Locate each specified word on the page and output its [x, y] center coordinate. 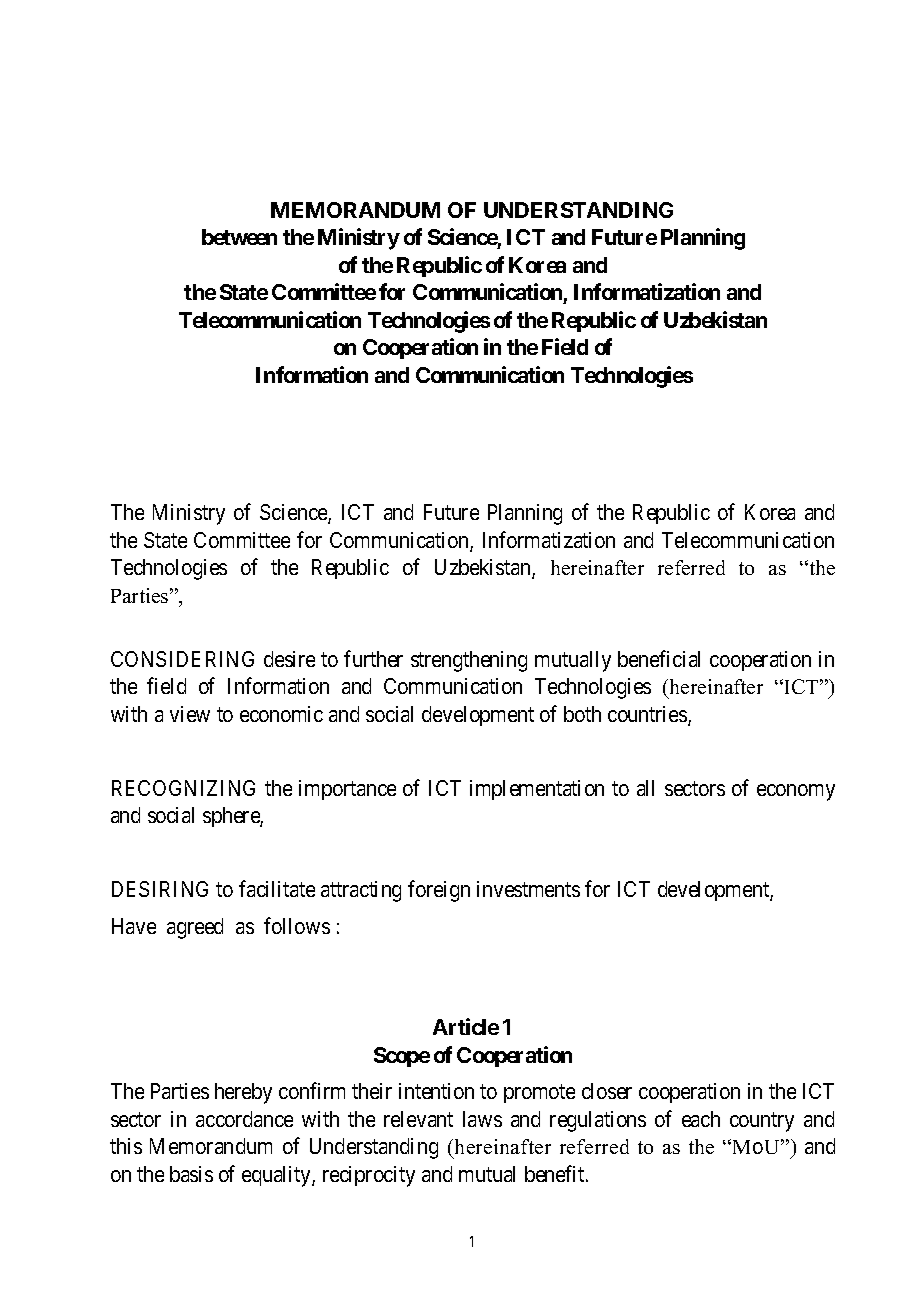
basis [191, 1174]
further [373, 658]
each [701, 1119]
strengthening [469, 661]
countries [648, 715]
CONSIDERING [182, 659]
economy [796, 792]
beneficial [659, 658]
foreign [439, 891]
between [239, 237]
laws [482, 1119]
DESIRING [160, 889]
